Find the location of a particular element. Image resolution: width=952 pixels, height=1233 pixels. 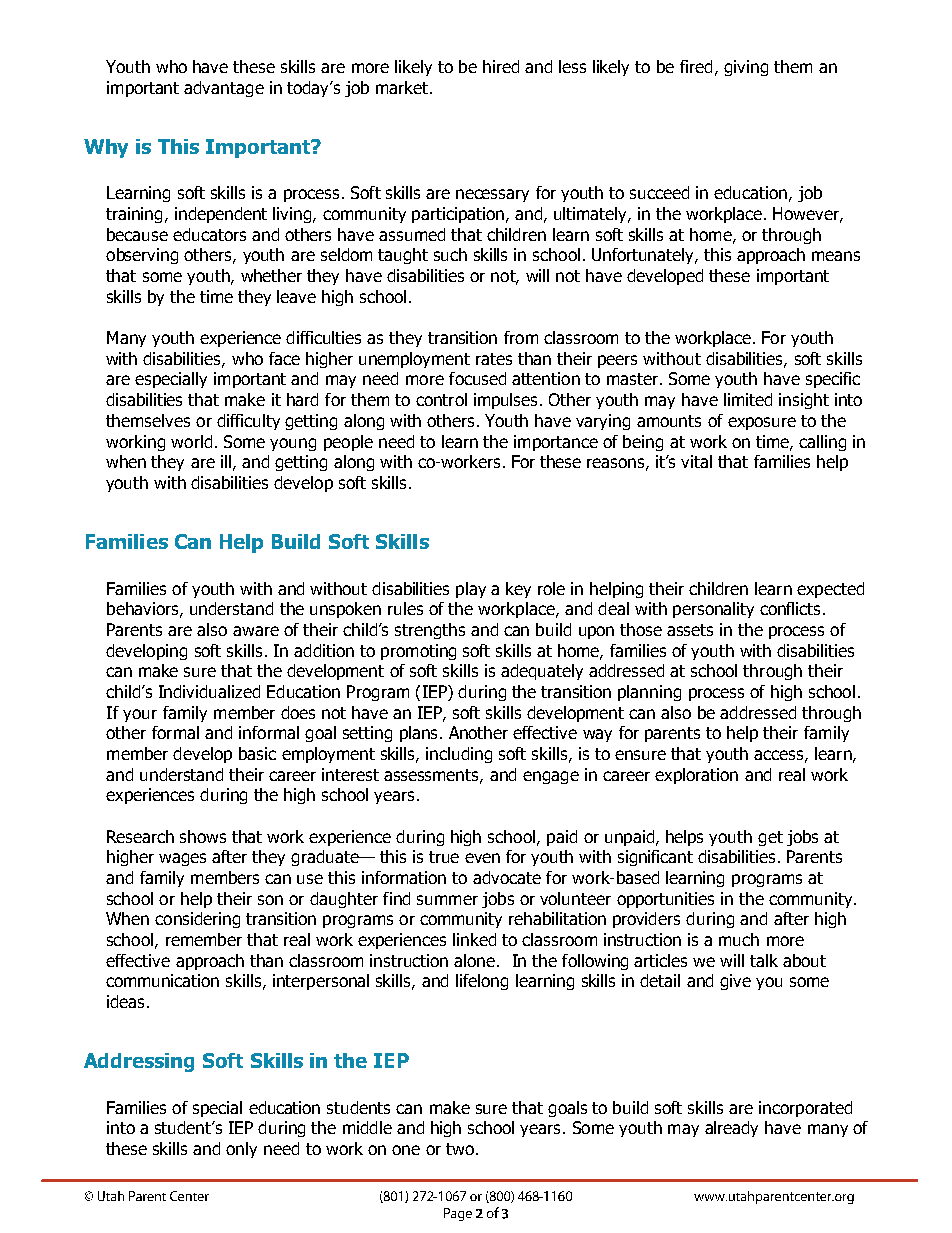

two is located at coordinates (460, 1149).
